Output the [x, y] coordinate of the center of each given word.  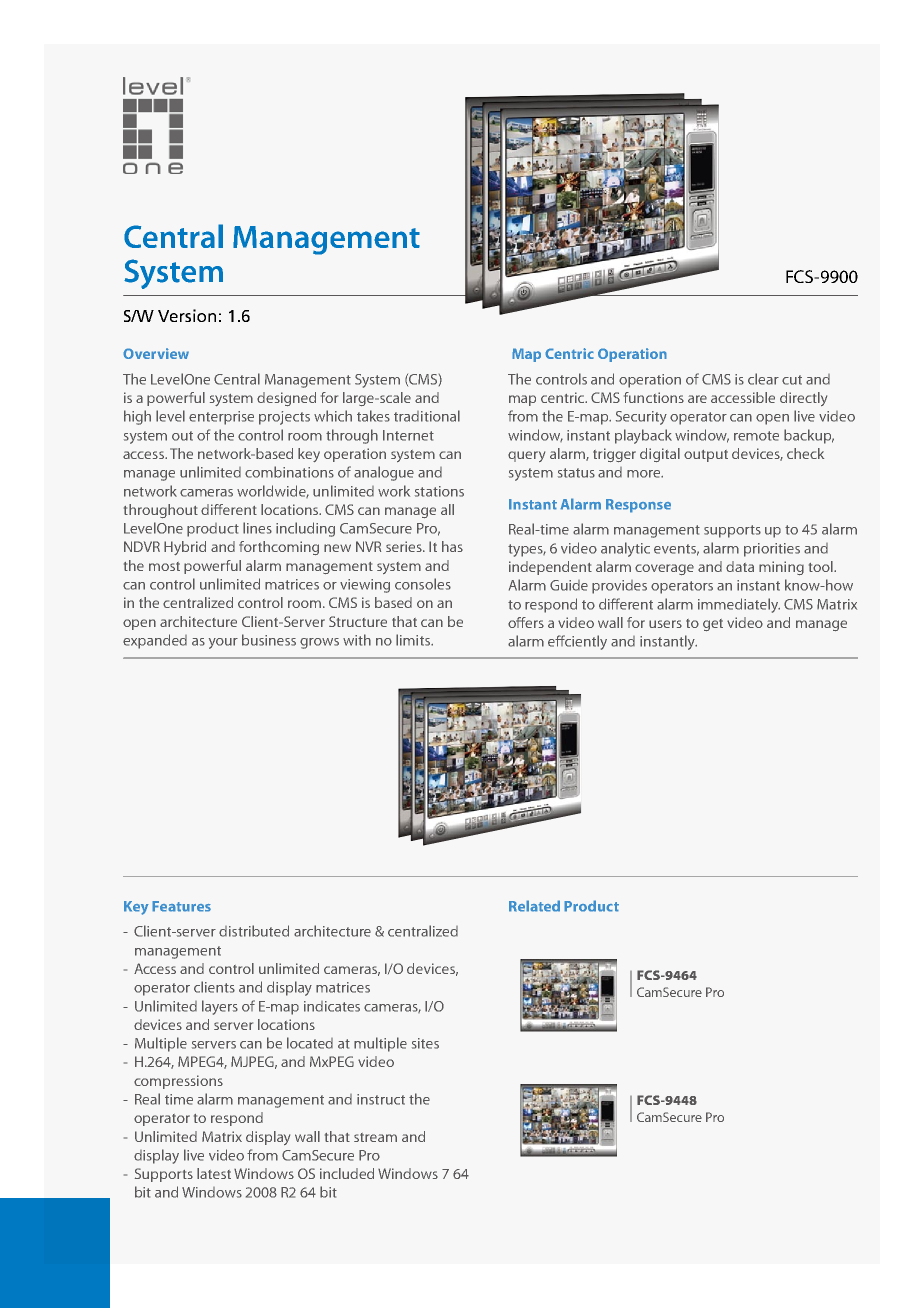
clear [763, 379]
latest [214, 1173]
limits [414, 640]
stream [375, 1137]
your [223, 643]
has [452, 546]
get [713, 625]
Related [534, 906]
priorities [772, 550]
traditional [427, 416]
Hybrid [185, 548]
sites [425, 1043]
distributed [254, 931]
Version [187, 315]
